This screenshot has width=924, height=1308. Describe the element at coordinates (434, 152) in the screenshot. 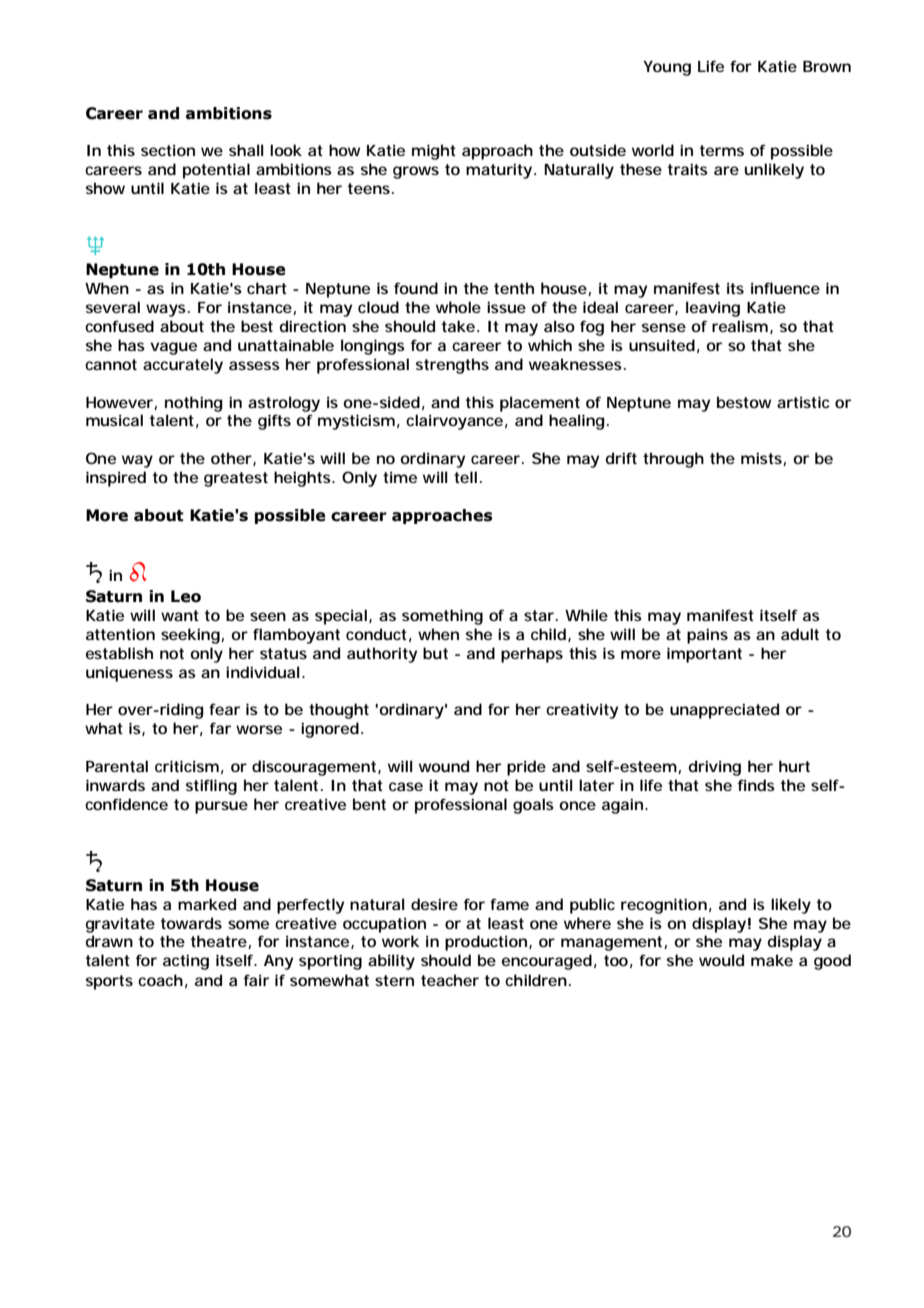

I see `might` at that location.
